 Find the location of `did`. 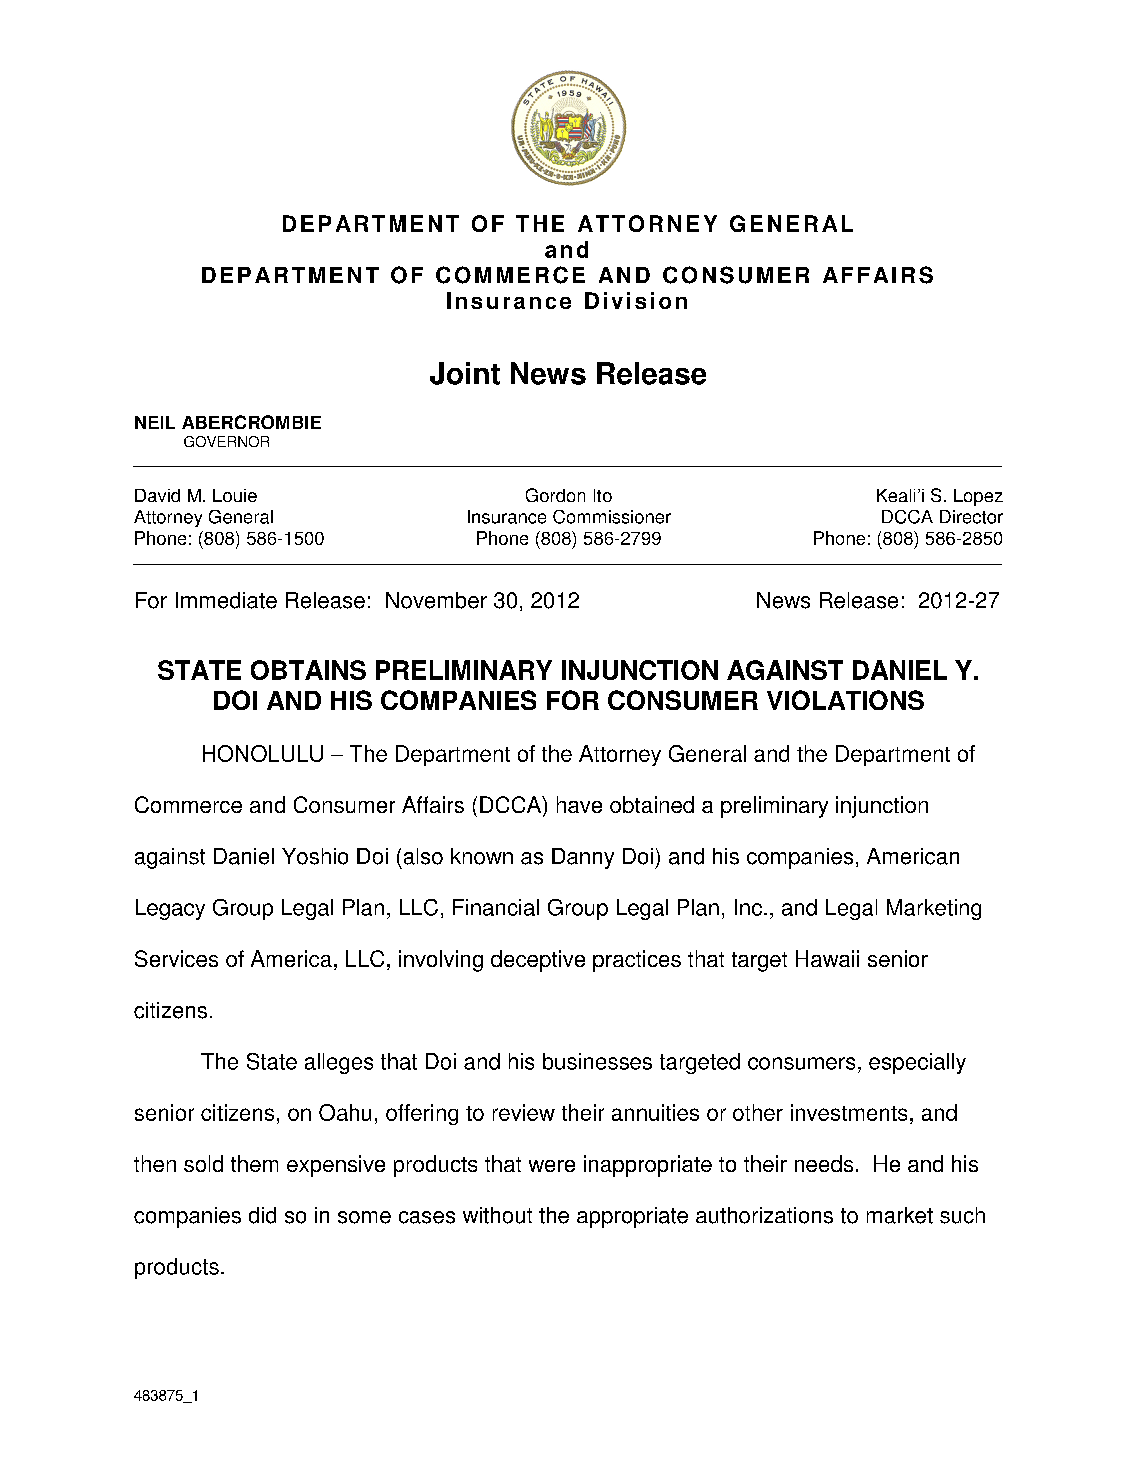

did is located at coordinates (262, 1215).
